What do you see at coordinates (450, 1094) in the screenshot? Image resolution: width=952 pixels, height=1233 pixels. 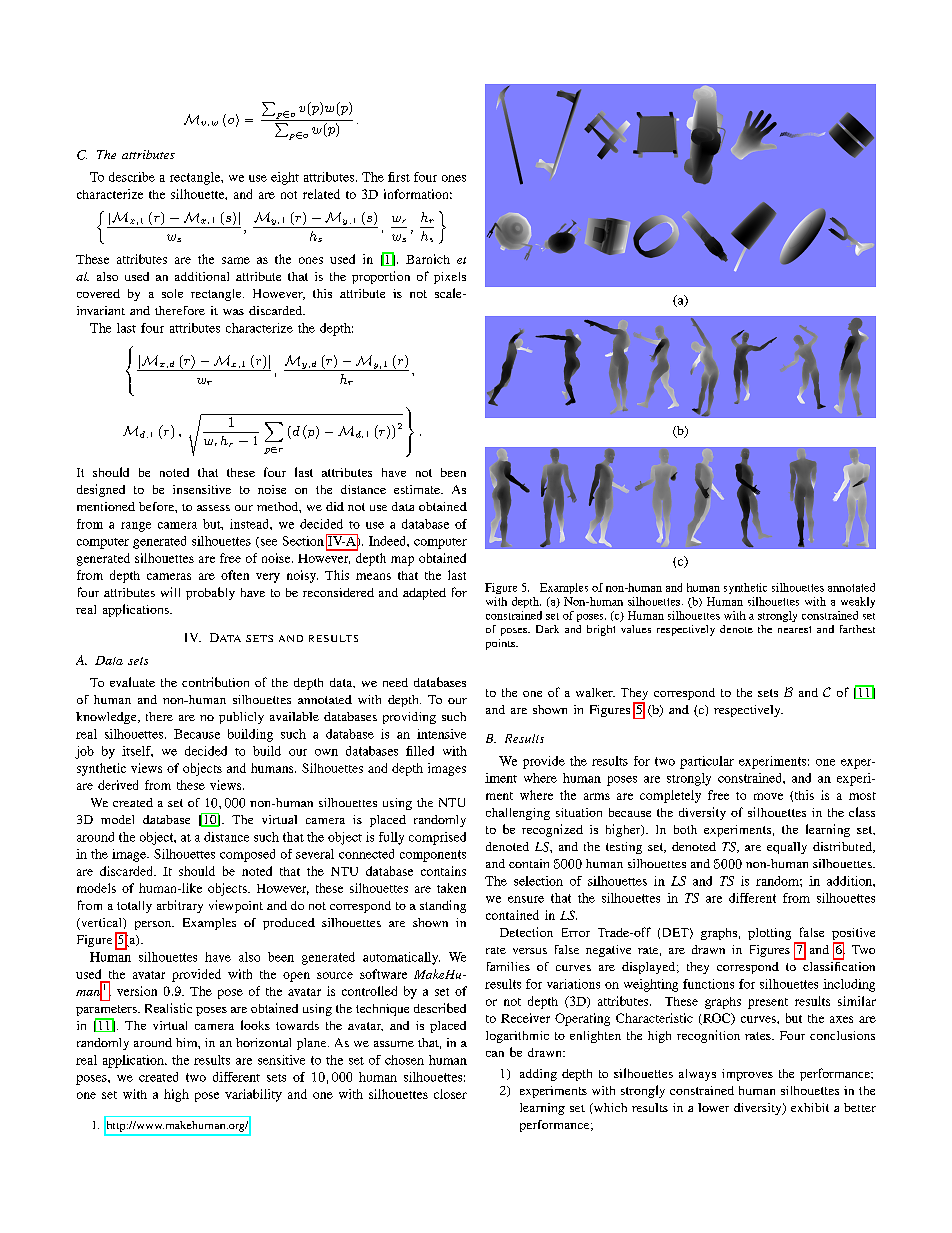 I see `closer` at bounding box center [450, 1094].
